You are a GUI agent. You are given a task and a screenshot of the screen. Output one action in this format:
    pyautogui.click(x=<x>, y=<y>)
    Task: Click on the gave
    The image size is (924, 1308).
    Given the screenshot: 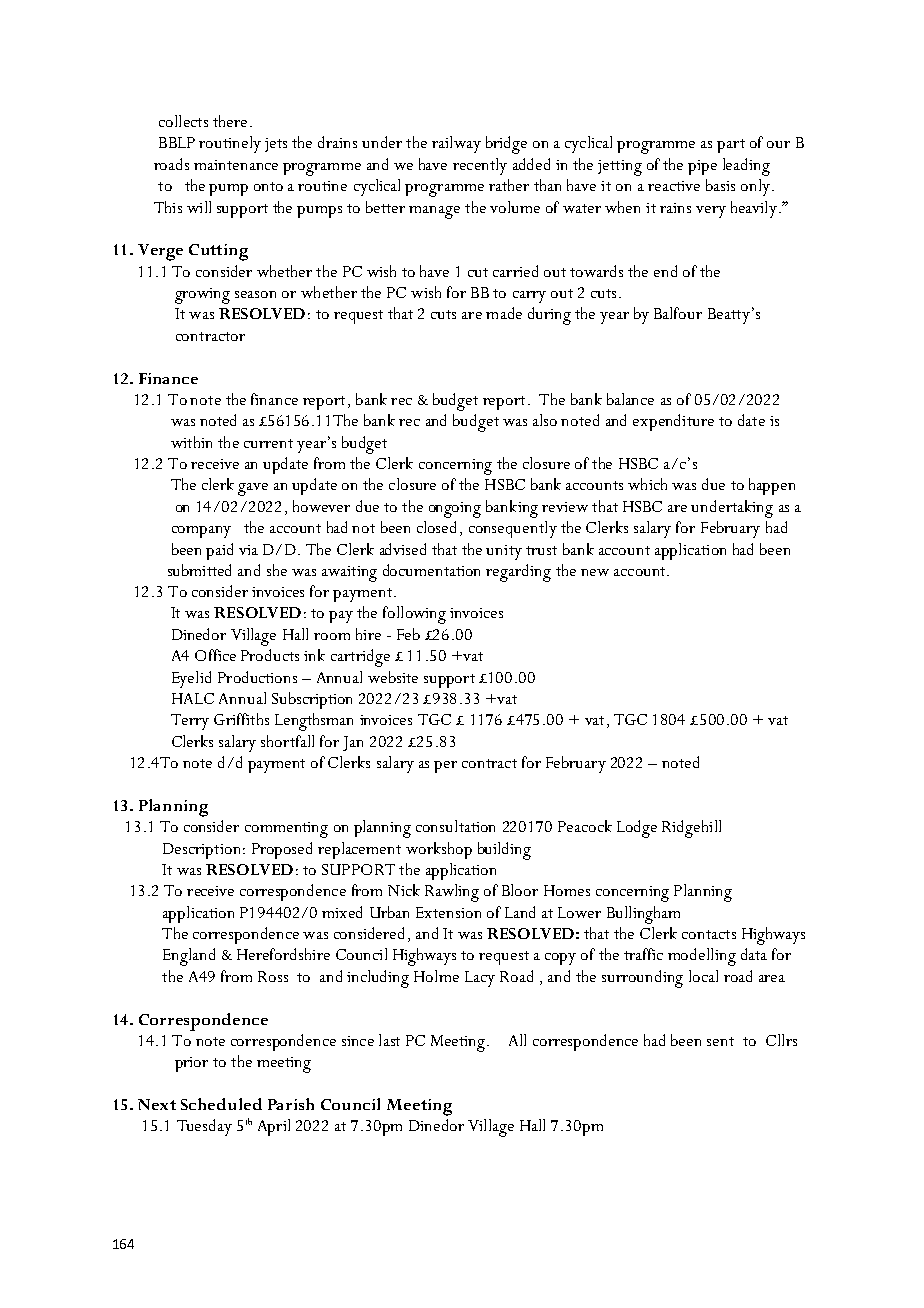 What is the action you would take?
    pyautogui.click(x=253, y=489)
